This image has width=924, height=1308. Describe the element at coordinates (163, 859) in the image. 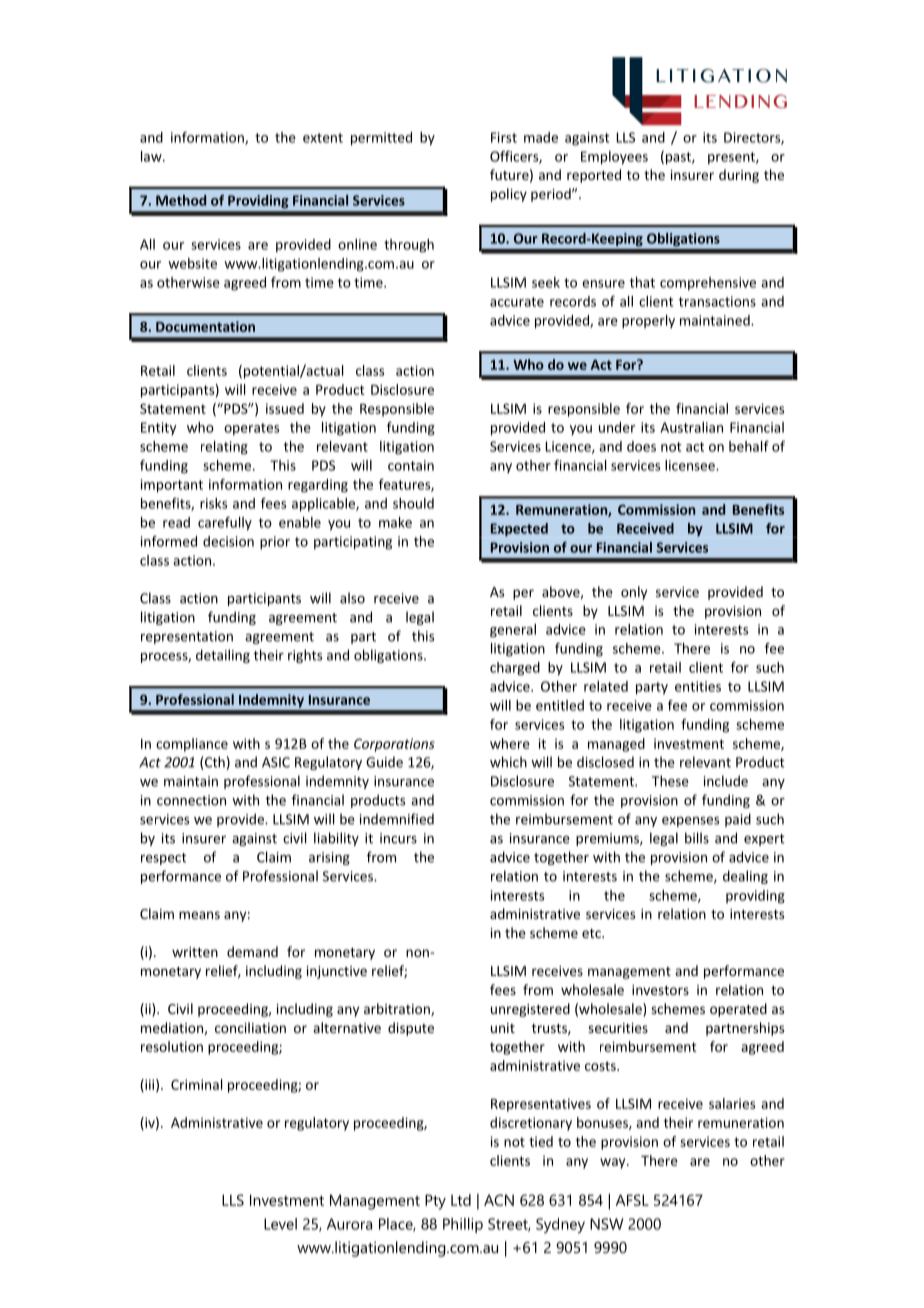

I see `respect` at that location.
